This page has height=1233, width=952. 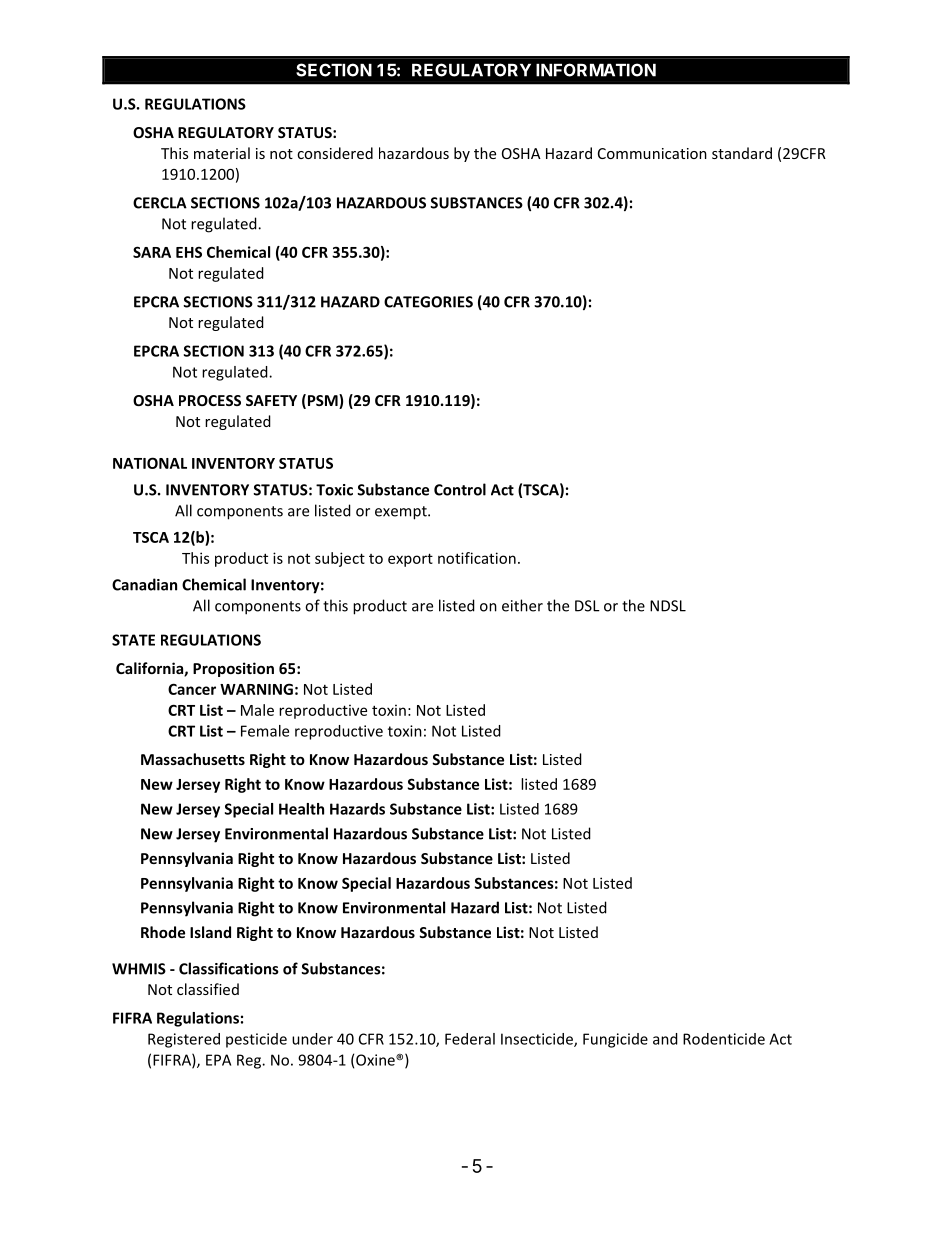 I want to click on Health, so click(x=301, y=809).
